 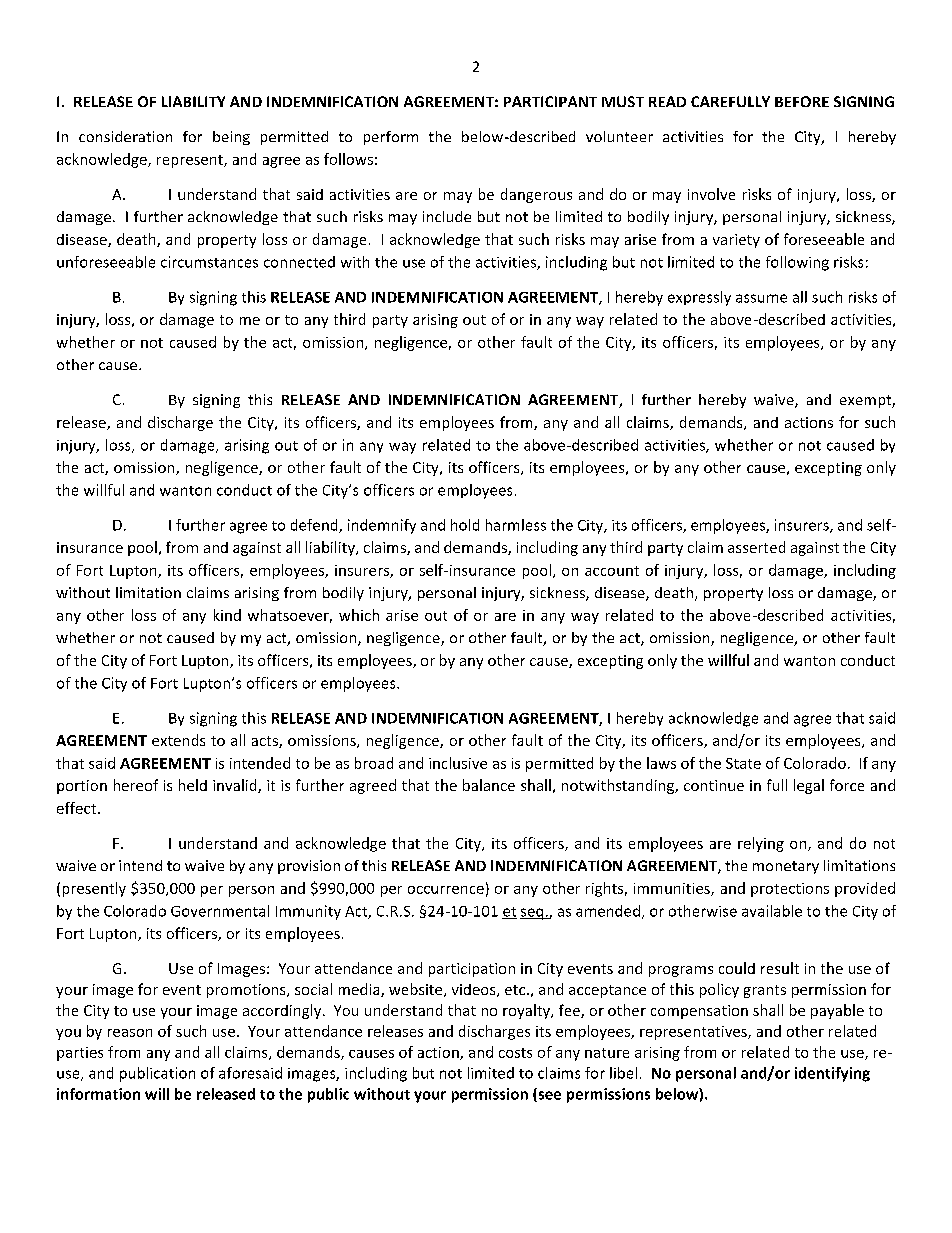 I want to click on kind, so click(x=227, y=615).
